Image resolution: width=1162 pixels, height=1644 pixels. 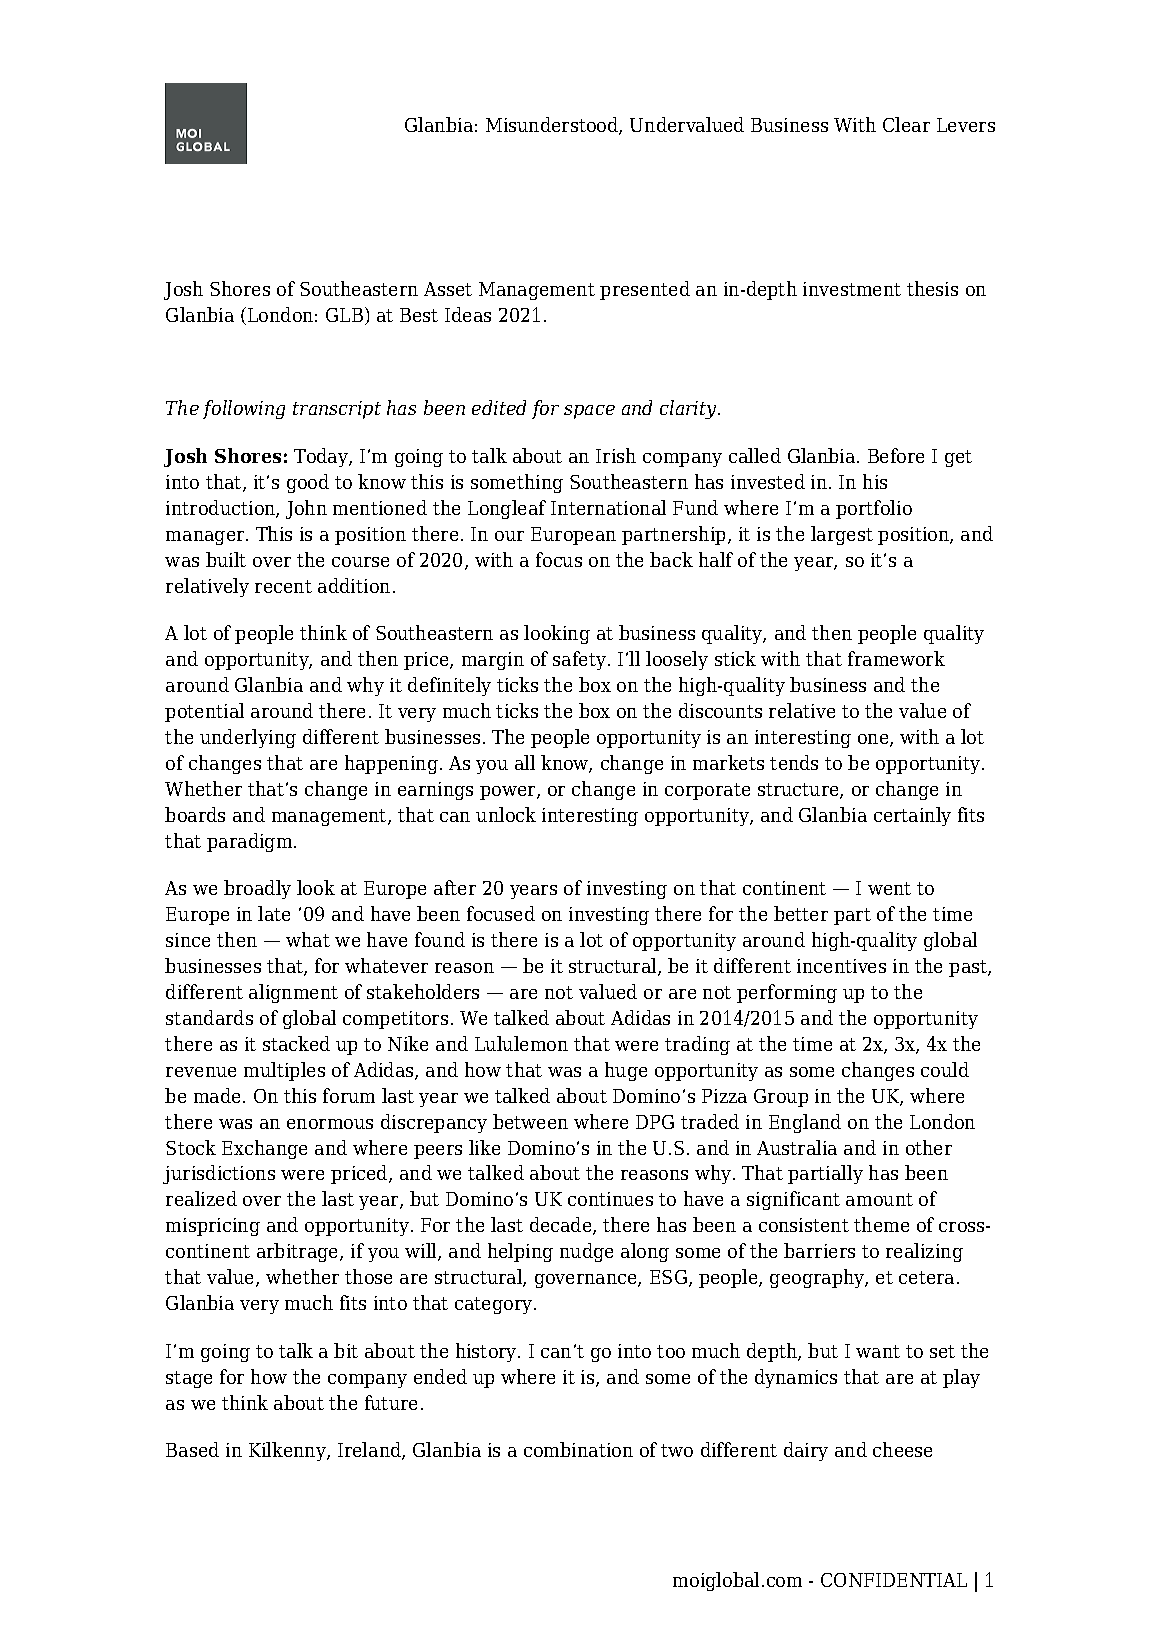 What do you see at coordinates (192, 1449) in the document?
I see `Based` at bounding box center [192, 1449].
